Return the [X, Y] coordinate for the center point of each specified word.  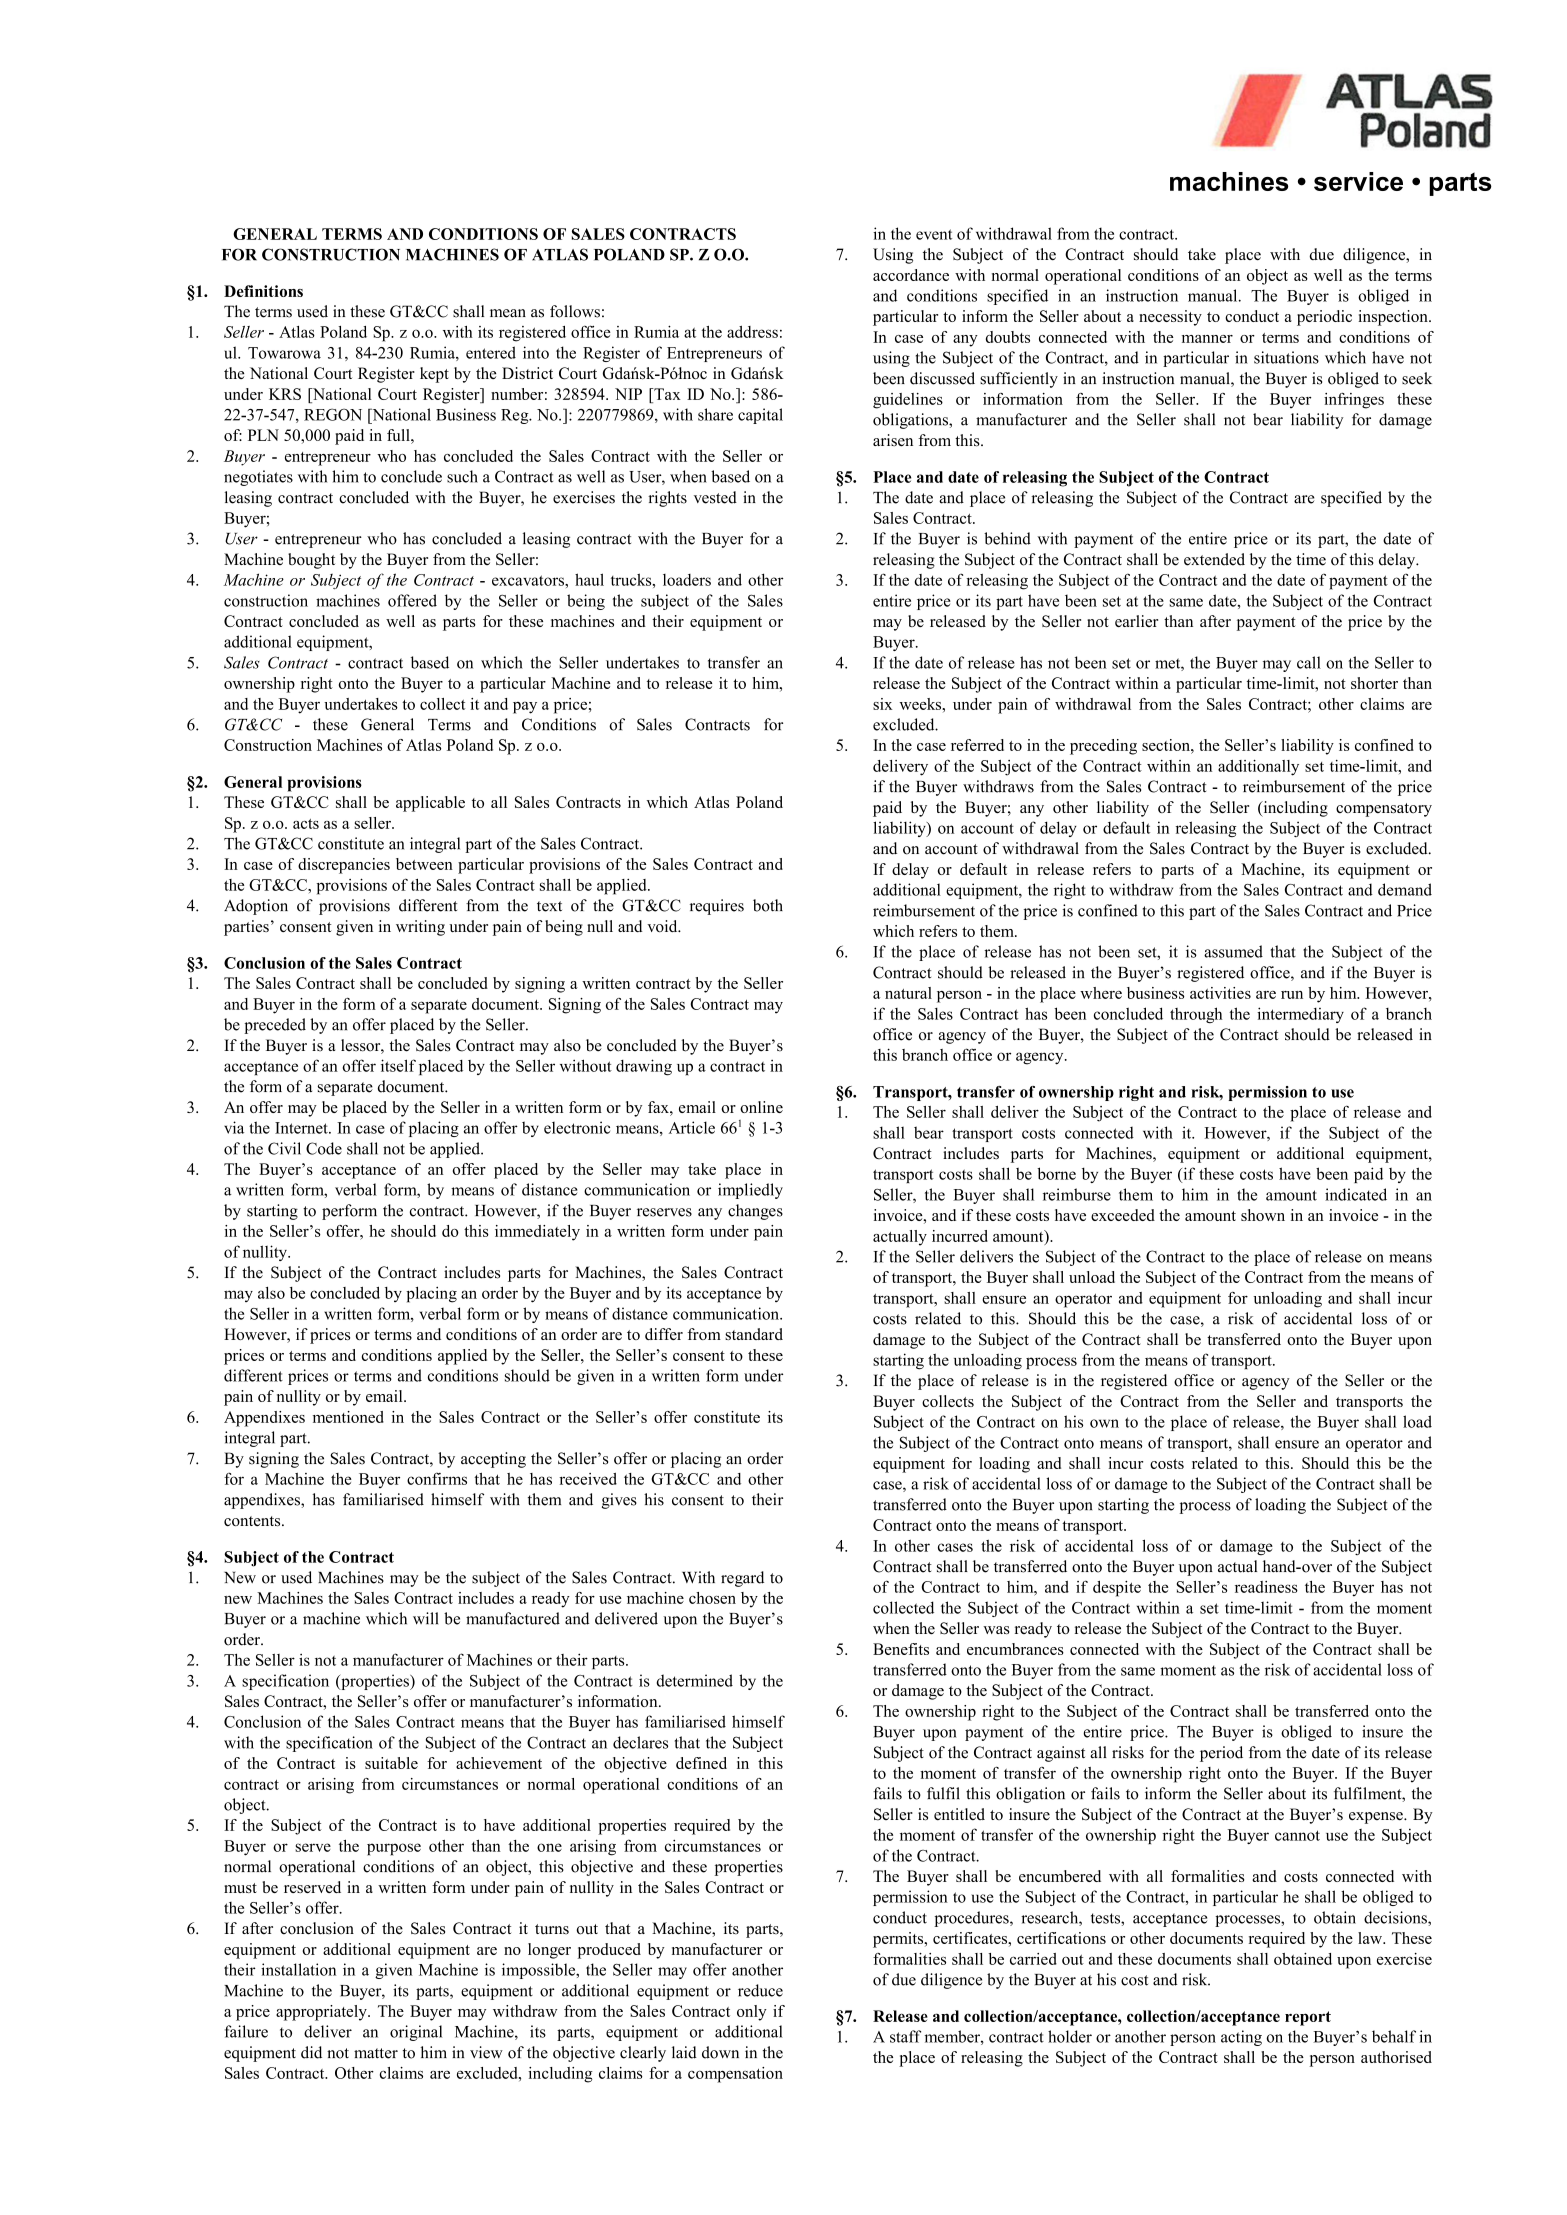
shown [1263, 1215]
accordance [911, 275]
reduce [760, 1990]
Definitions [263, 291]
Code [324, 1148]
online [761, 1107]
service [1358, 181]
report [1308, 2018]
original [416, 2033]
